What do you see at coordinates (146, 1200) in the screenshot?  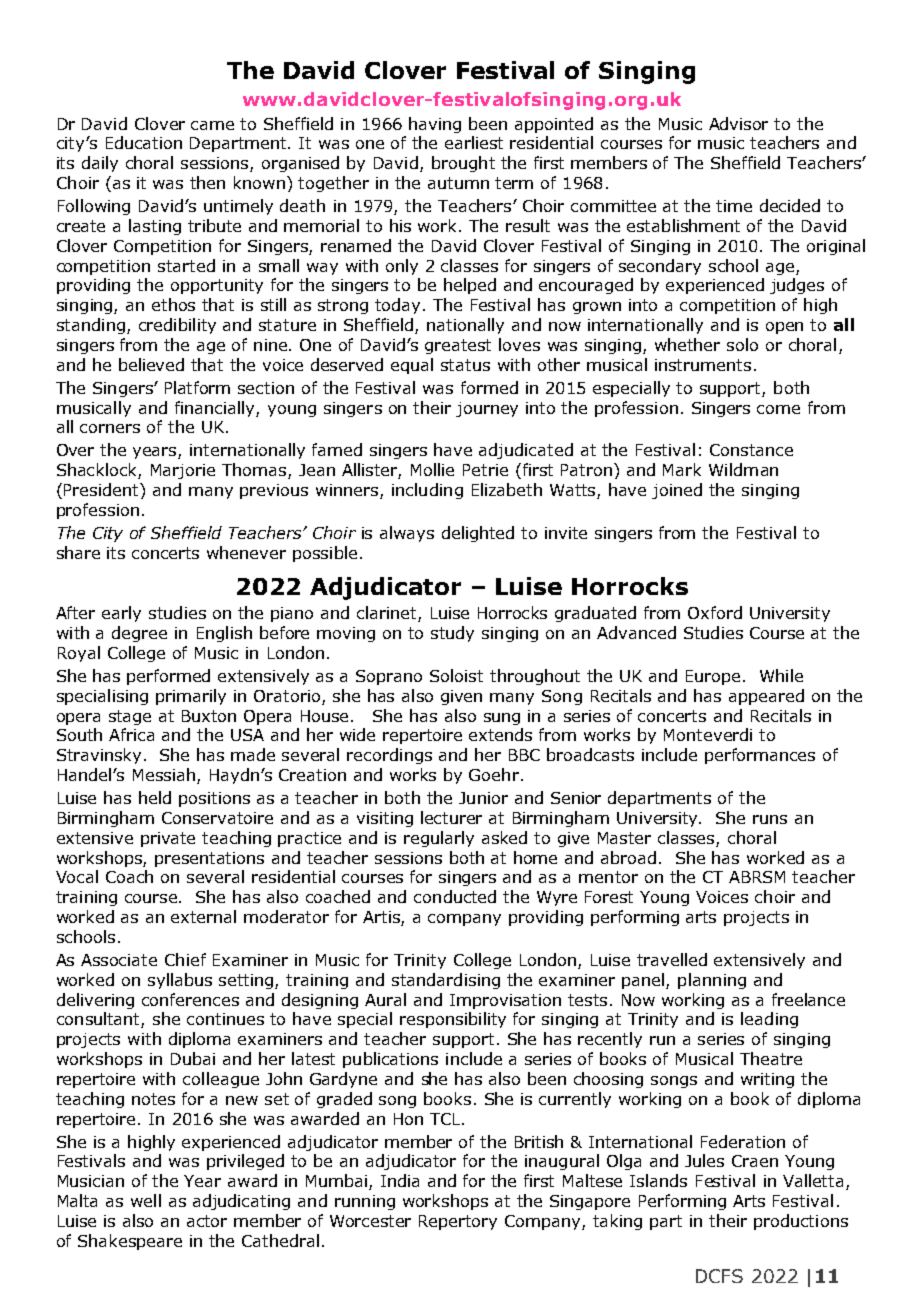 I see `well` at bounding box center [146, 1200].
